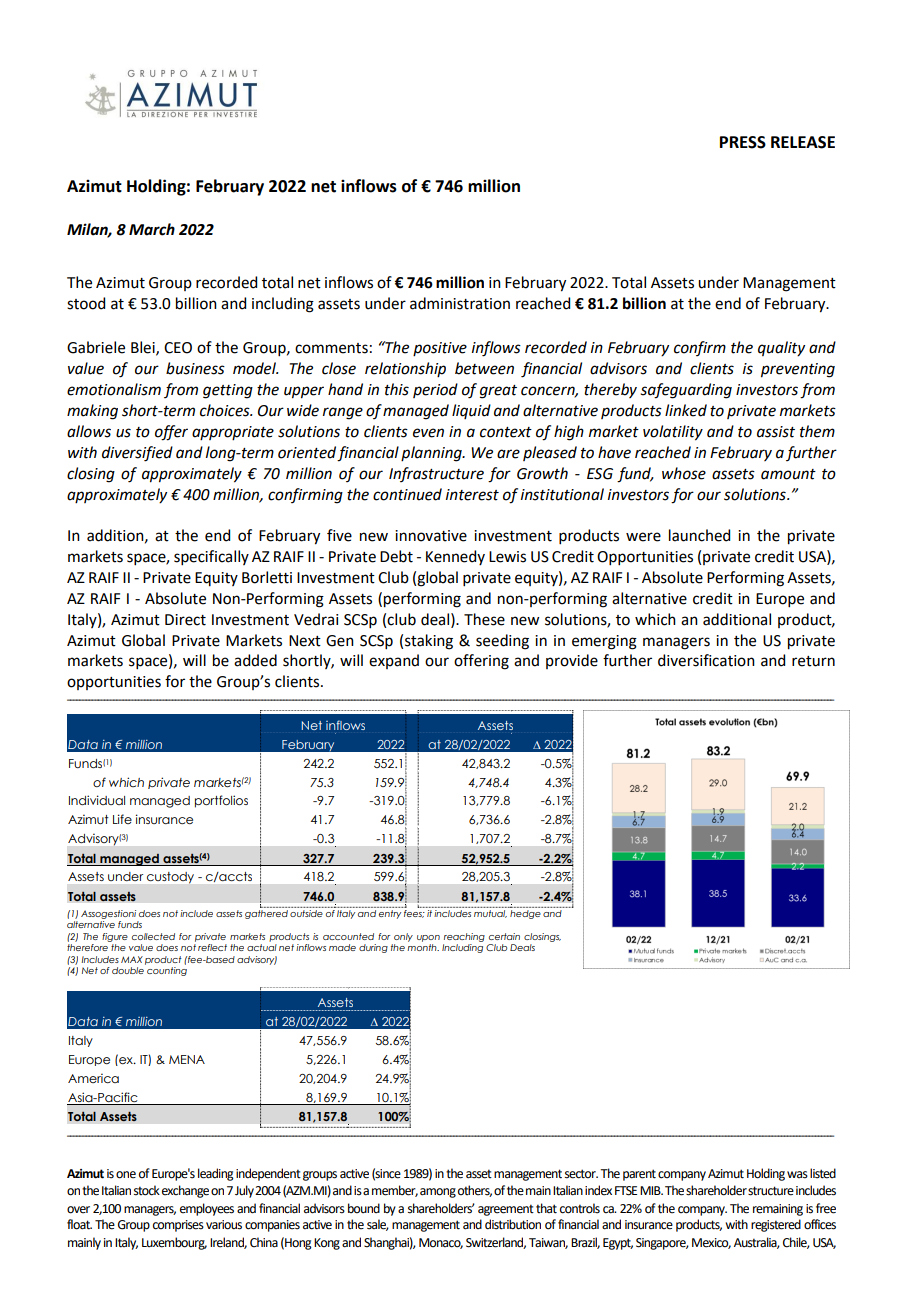 The height and width of the screenshot is (1308, 924). I want to click on administration, so click(460, 303).
